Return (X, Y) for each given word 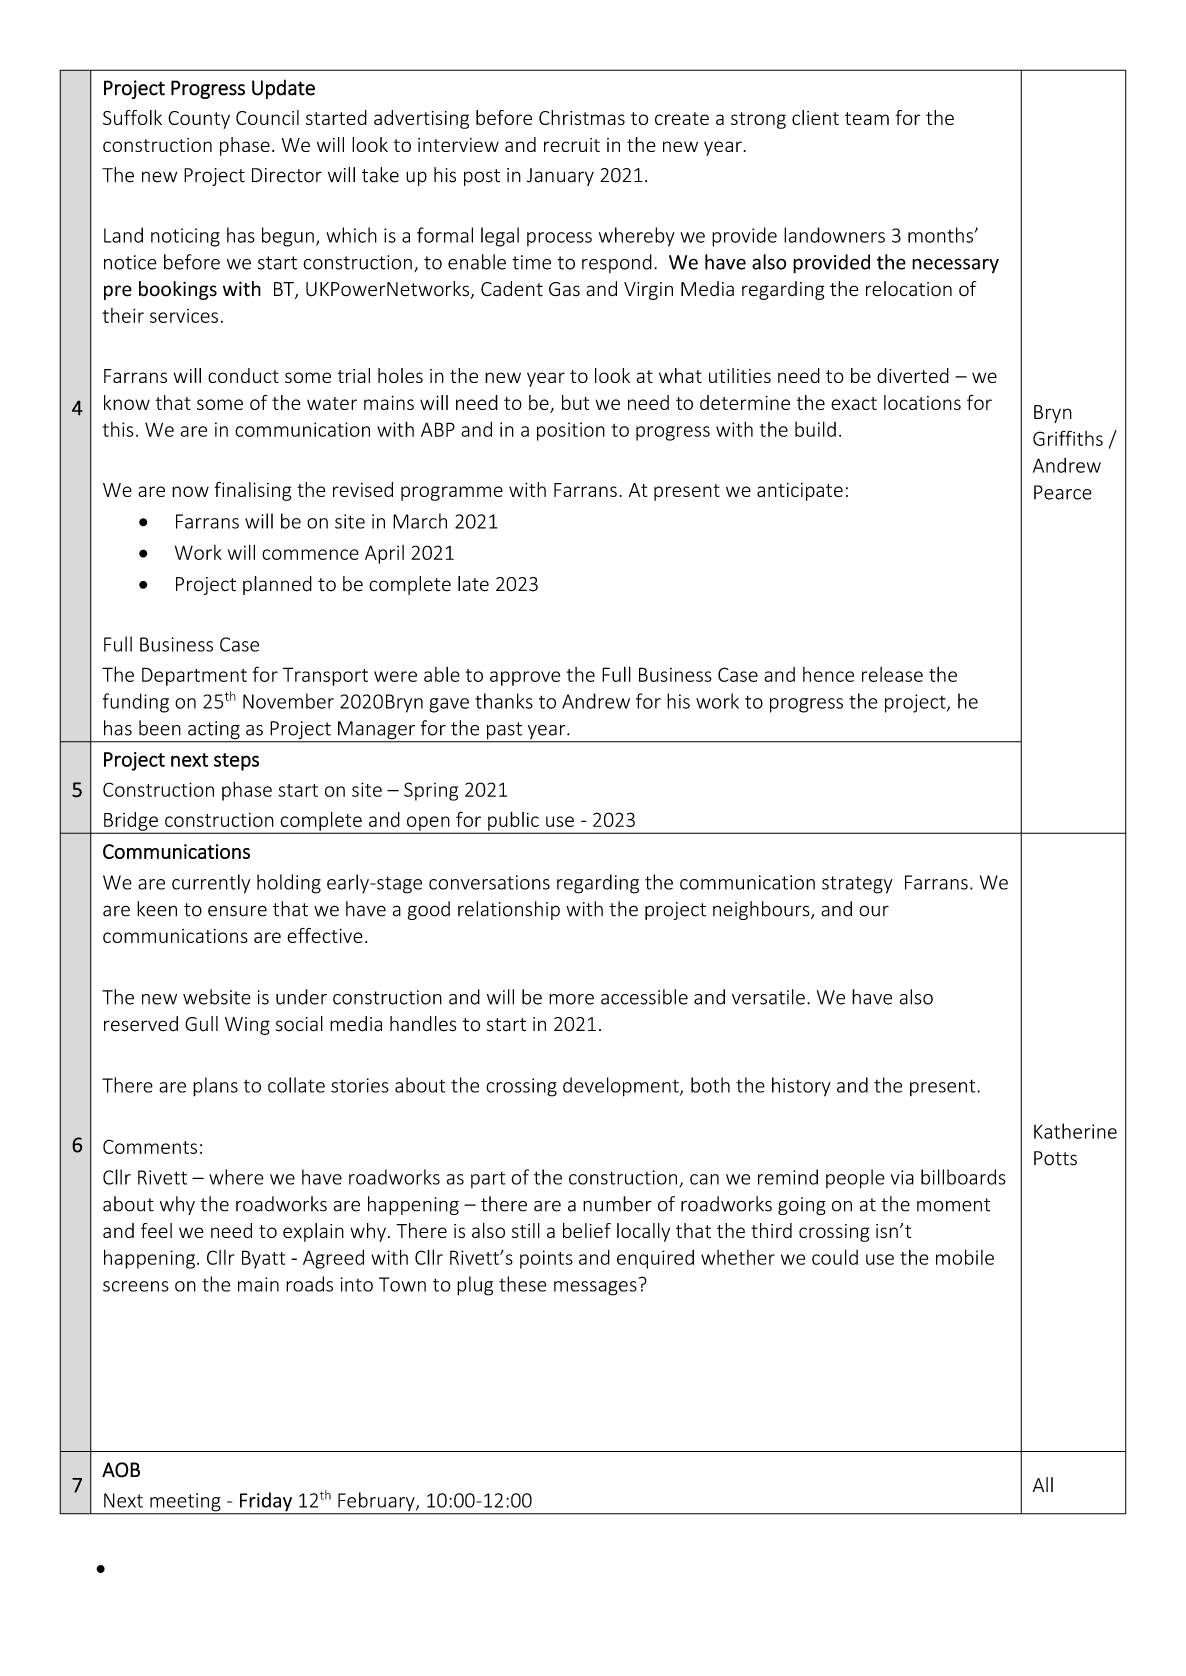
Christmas (582, 117)
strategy (857, 885)
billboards (963, 1177)
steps (236, 762)
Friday (266, 1503)
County (199, 120)
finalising (253, 491)
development (622, 1087)
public (513, 822)
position (571, 431)
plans (215, 1087)
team (867, 118)
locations (922, 402)
